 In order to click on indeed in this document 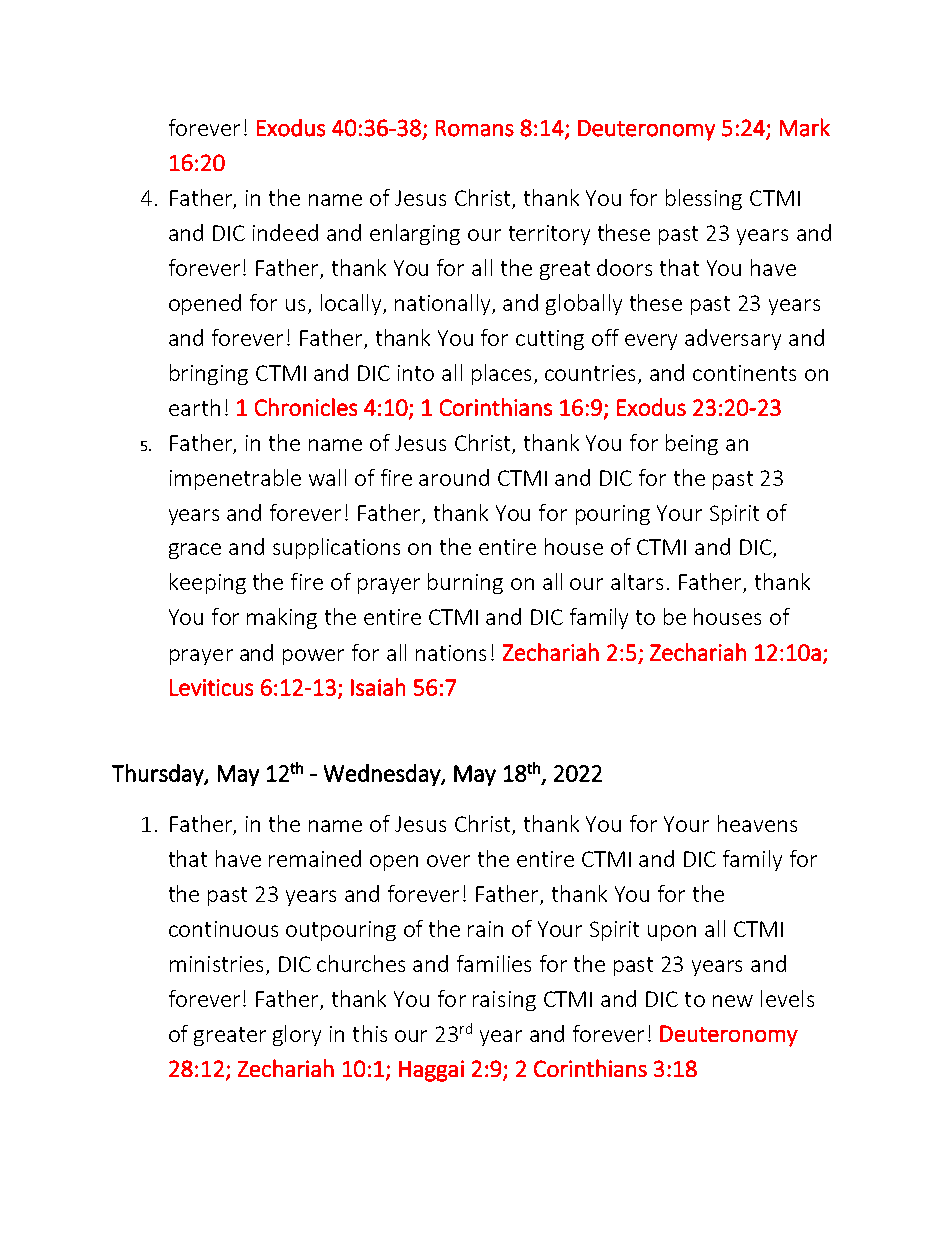, I will do `click(285, 232)`.
